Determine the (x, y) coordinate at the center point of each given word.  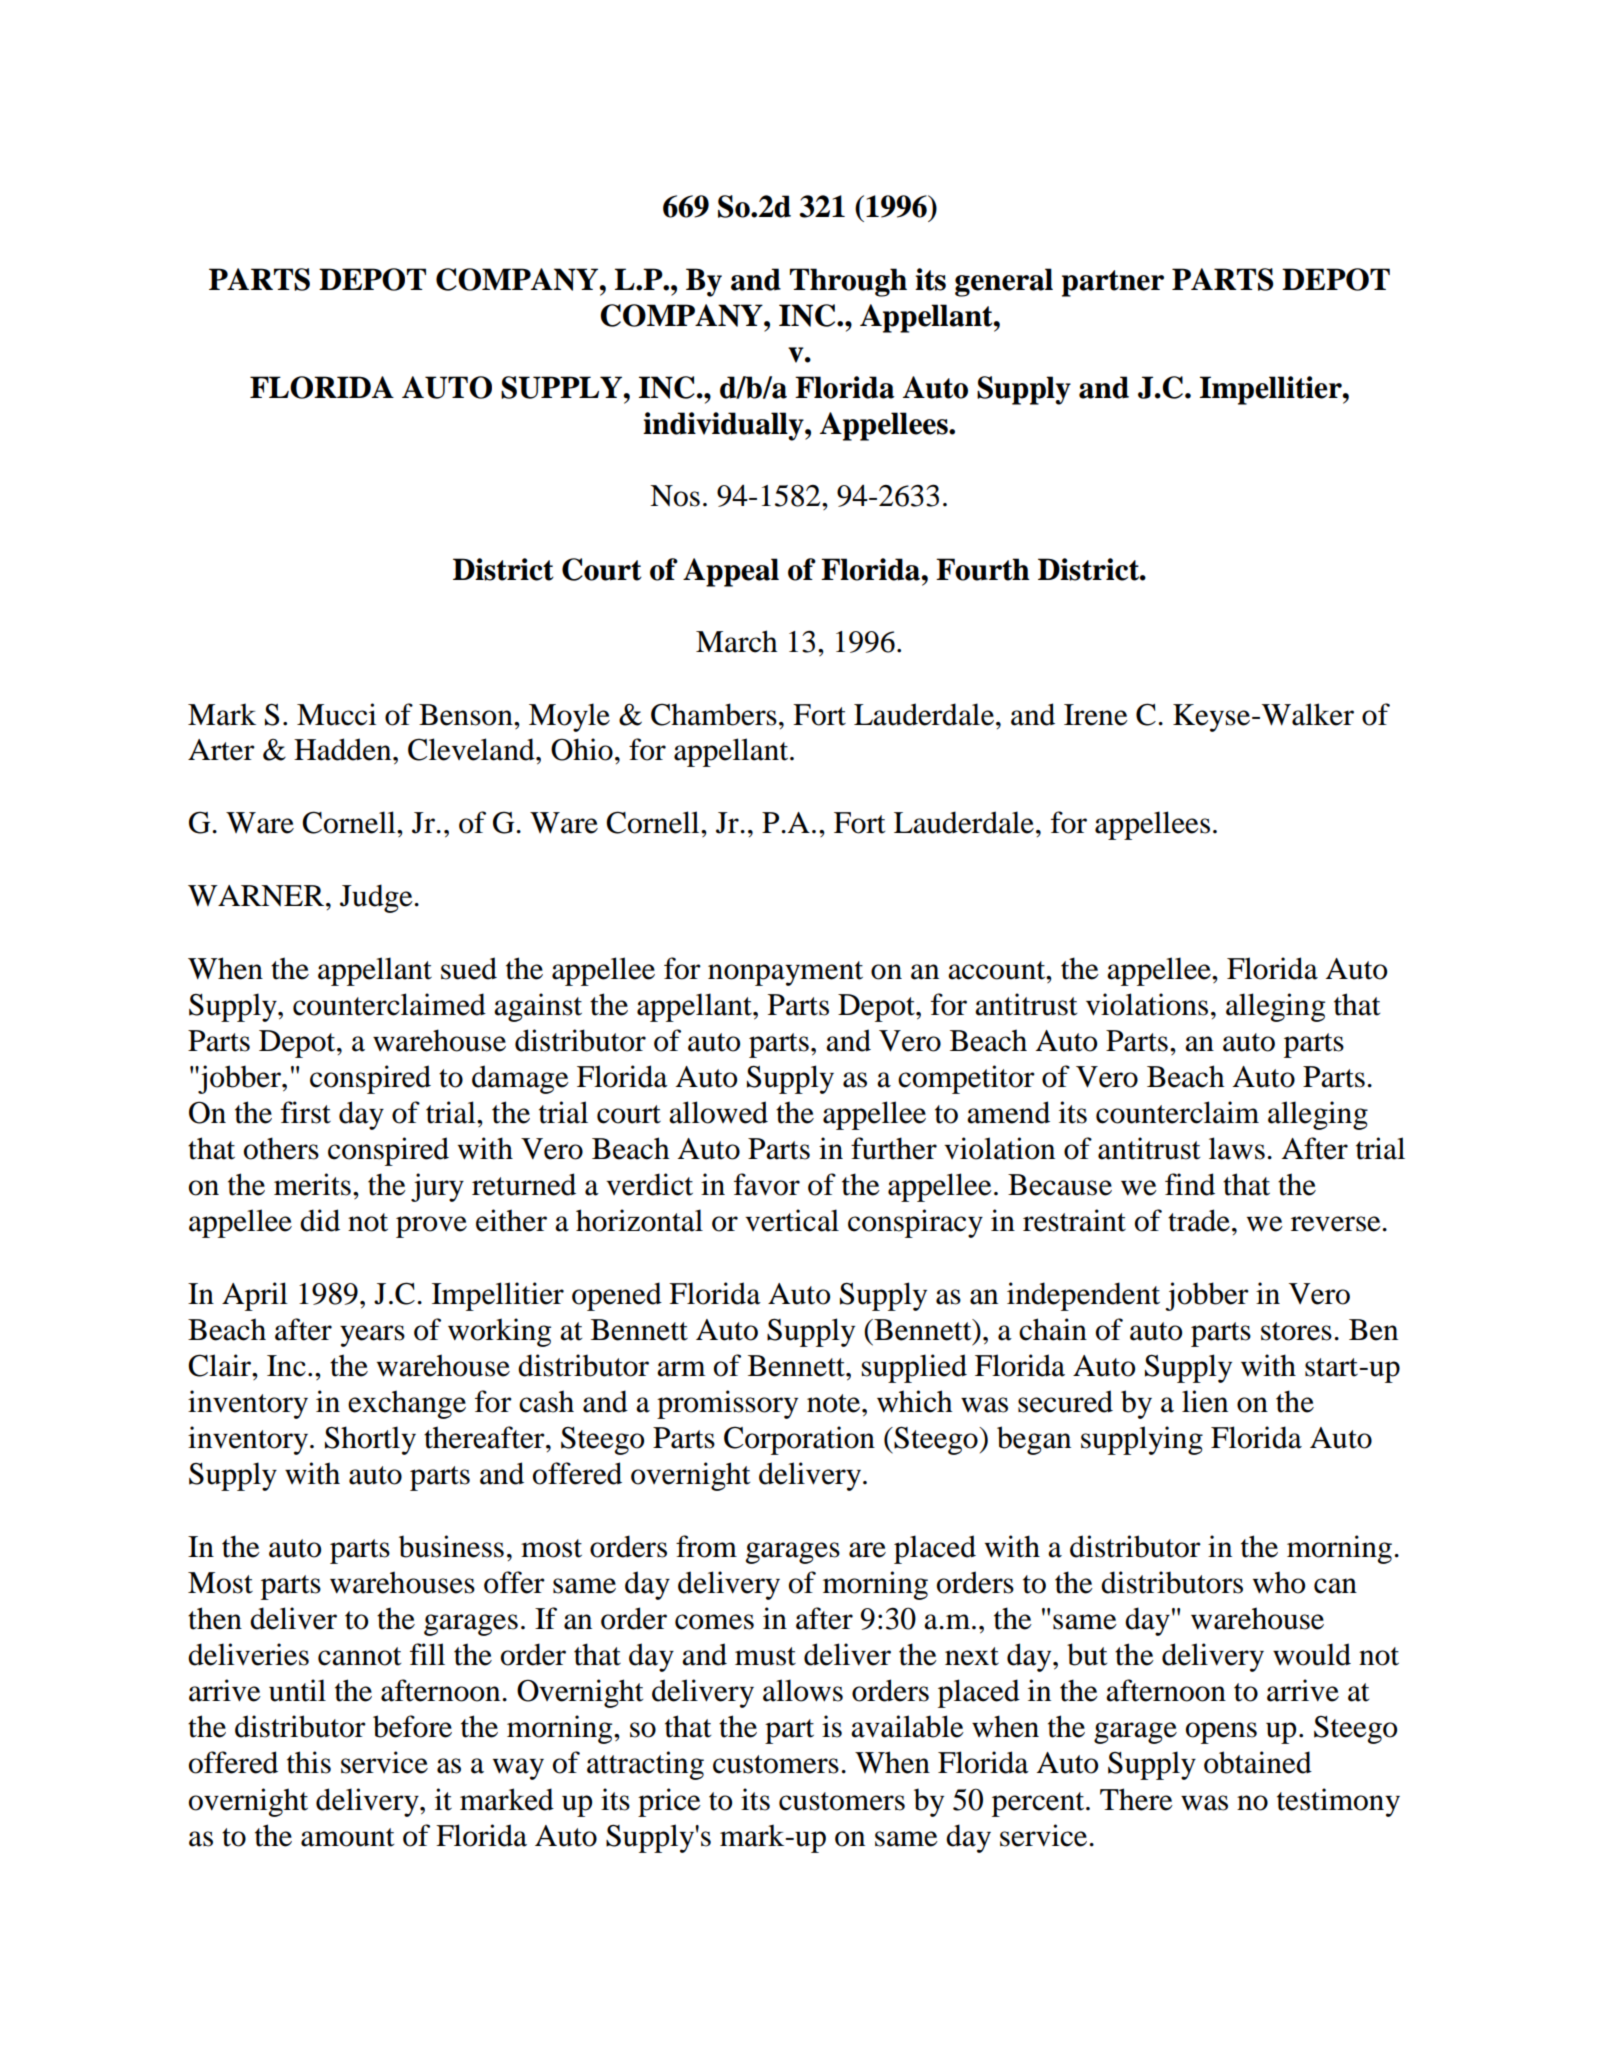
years (372, 1336)
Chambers (714, 714)
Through (848, 282)
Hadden (344, 749)
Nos (675, 496)
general (1004, 282)
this (309, 1762)
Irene (1096, 715)
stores (1296, 1331)
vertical (792, 1220)
